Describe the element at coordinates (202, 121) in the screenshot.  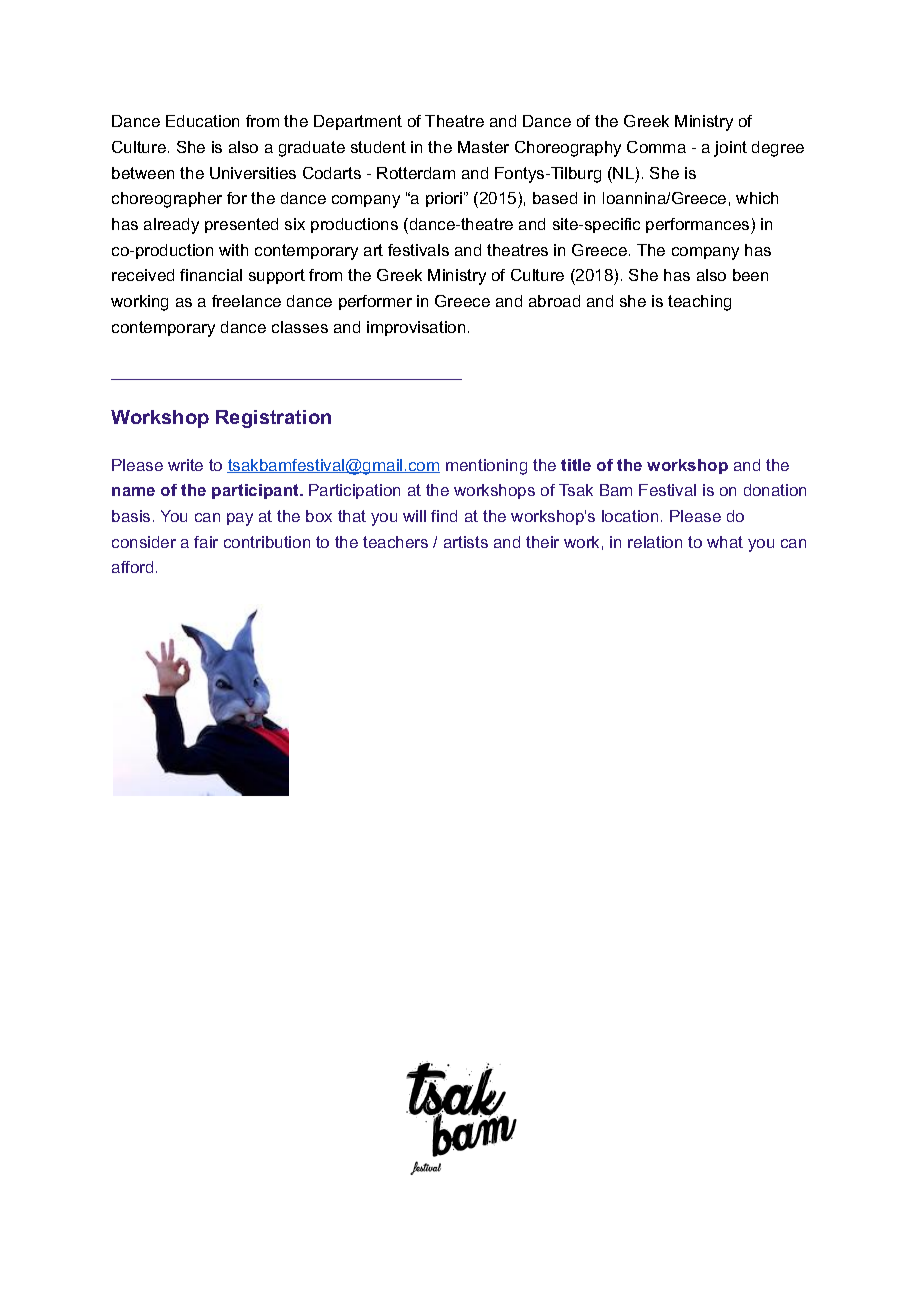
I see `Education` at that location.
